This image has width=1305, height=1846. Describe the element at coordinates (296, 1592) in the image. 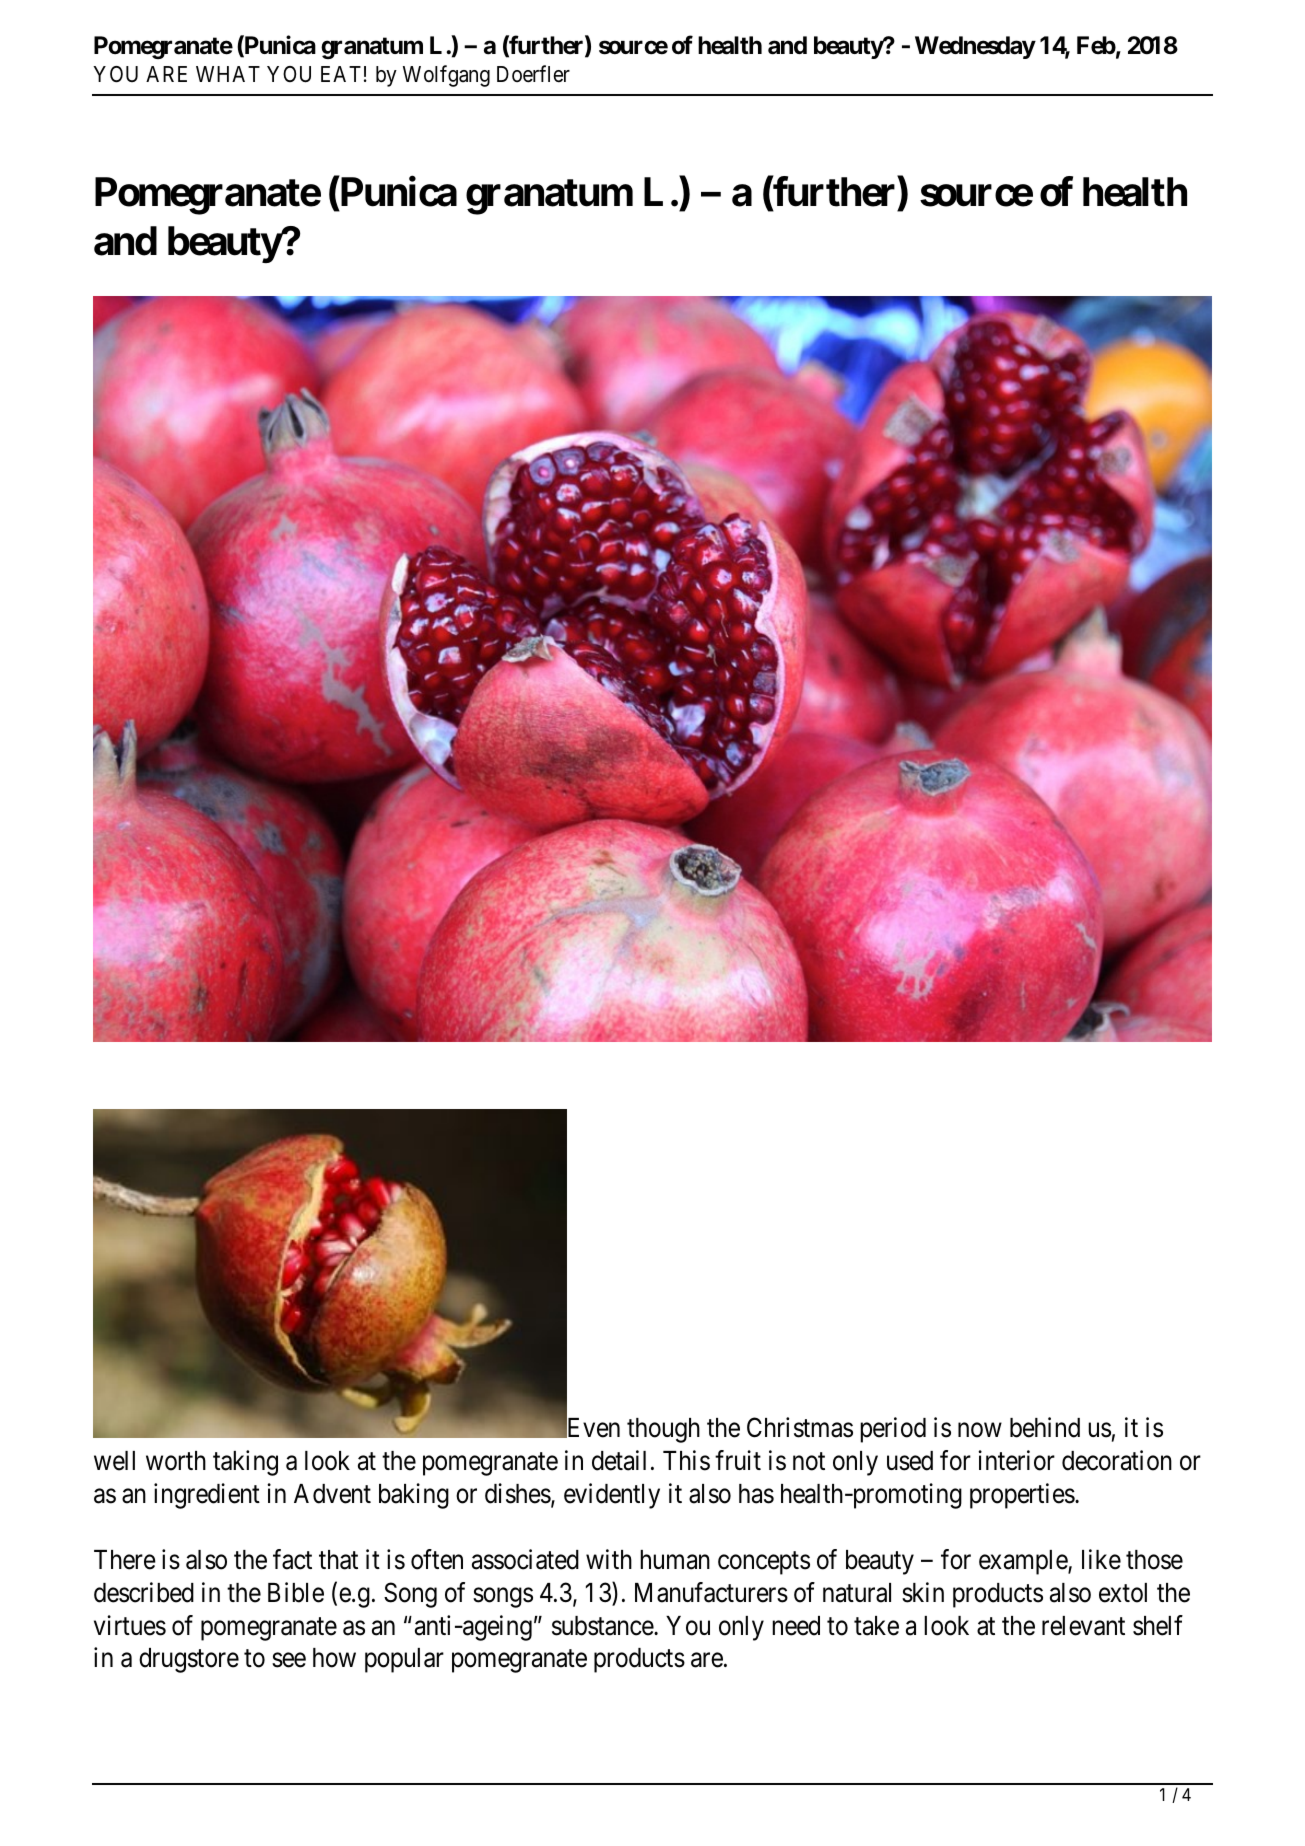

I see `Bible` at that location.
